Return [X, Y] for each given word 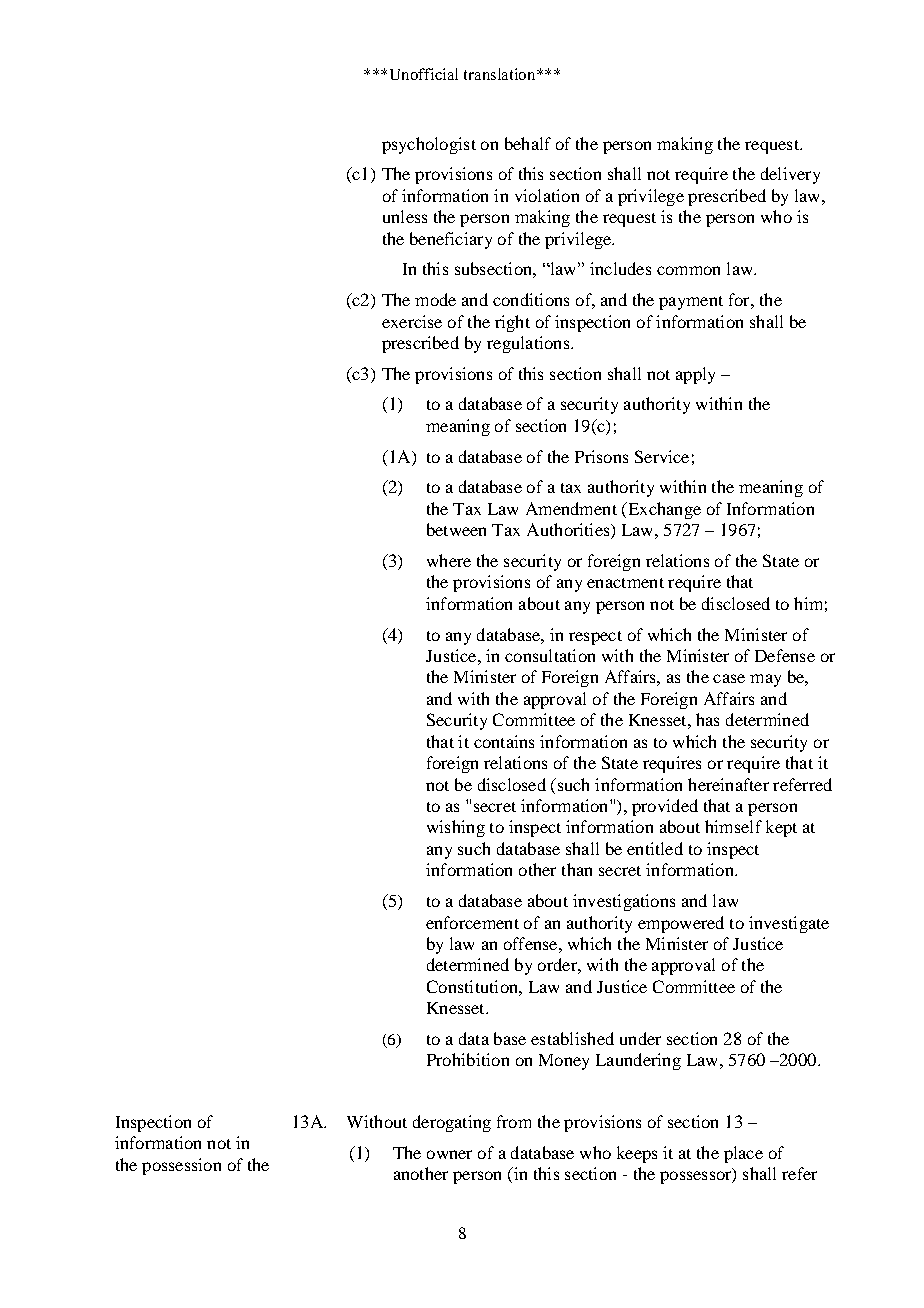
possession [181, 1166]
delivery [790, 175]
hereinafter [728, 784]
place [743, 1154]
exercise [412, 321]
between [456, 529]
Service [662, 456]
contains [504, 741]
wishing [456, 828]
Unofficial [424, 74]
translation [501, 74]
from [514, 1121]
